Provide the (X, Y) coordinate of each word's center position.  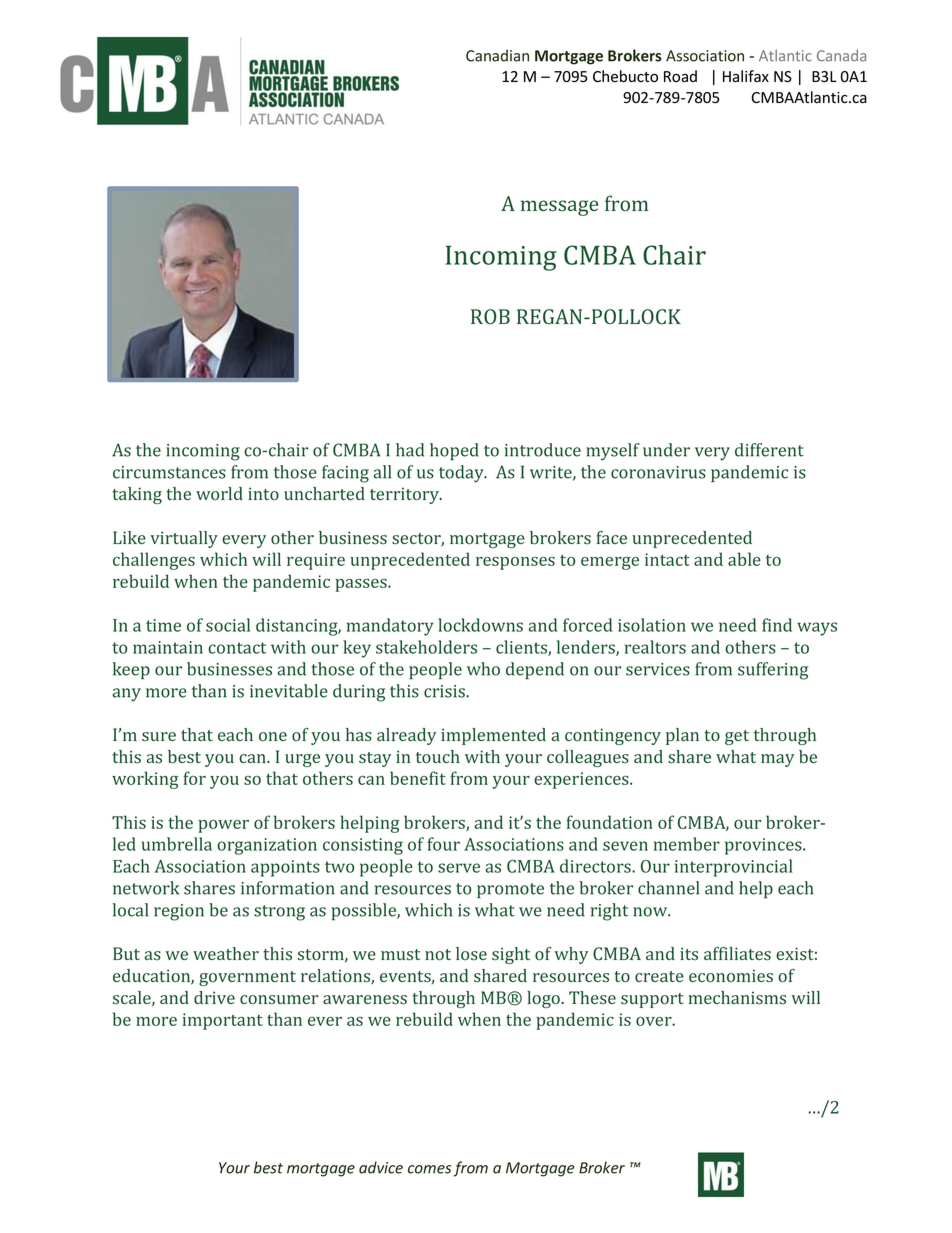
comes (429, 1169)
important (222, 1021)
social (228, 625)
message (559, 208)
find (777, 625)
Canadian (497, 55)
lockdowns (480, 625)
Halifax (746, 76)
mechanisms (737, 998)
